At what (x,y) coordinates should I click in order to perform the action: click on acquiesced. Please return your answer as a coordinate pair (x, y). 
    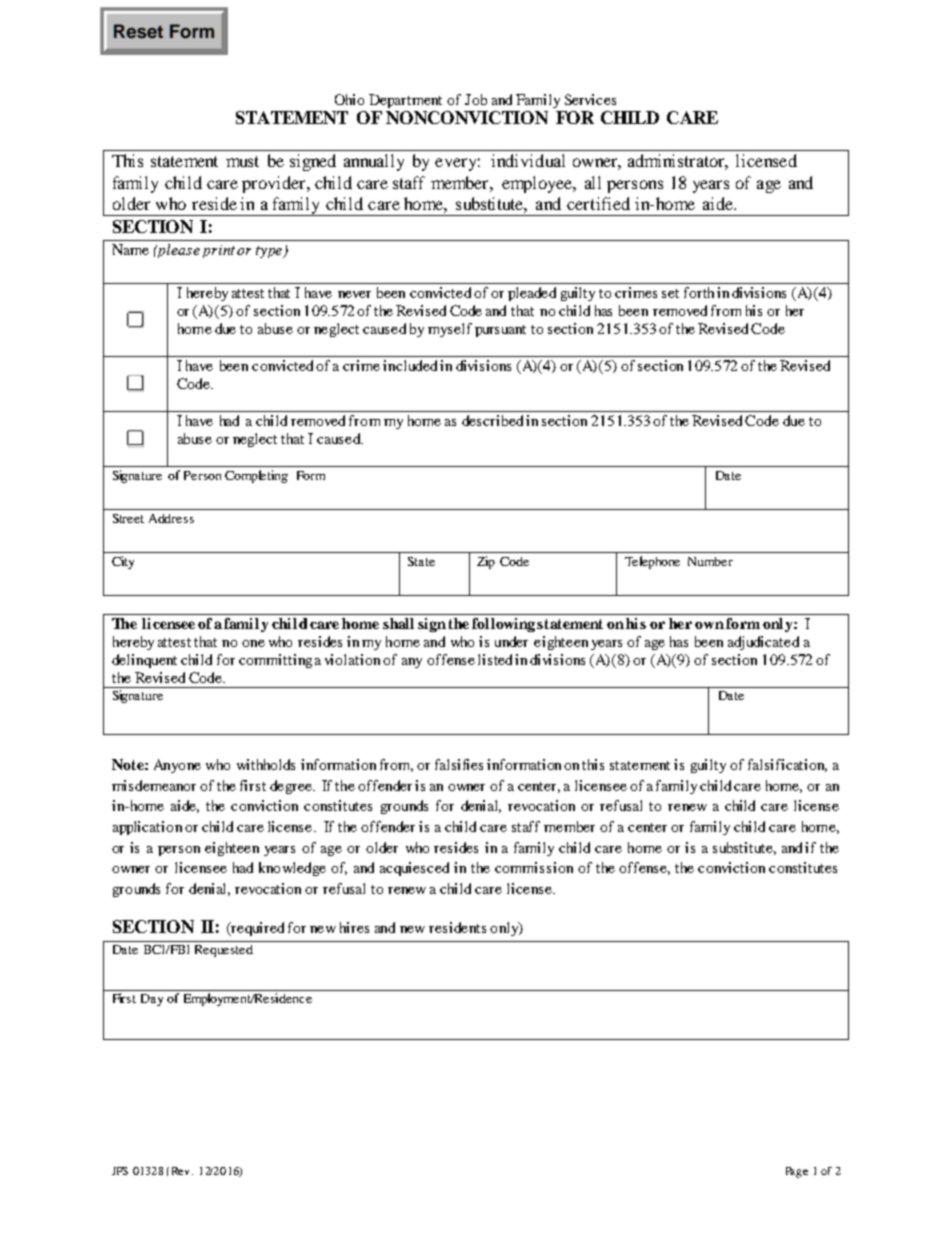
    Looking at the image, I should click on (414, 869).
